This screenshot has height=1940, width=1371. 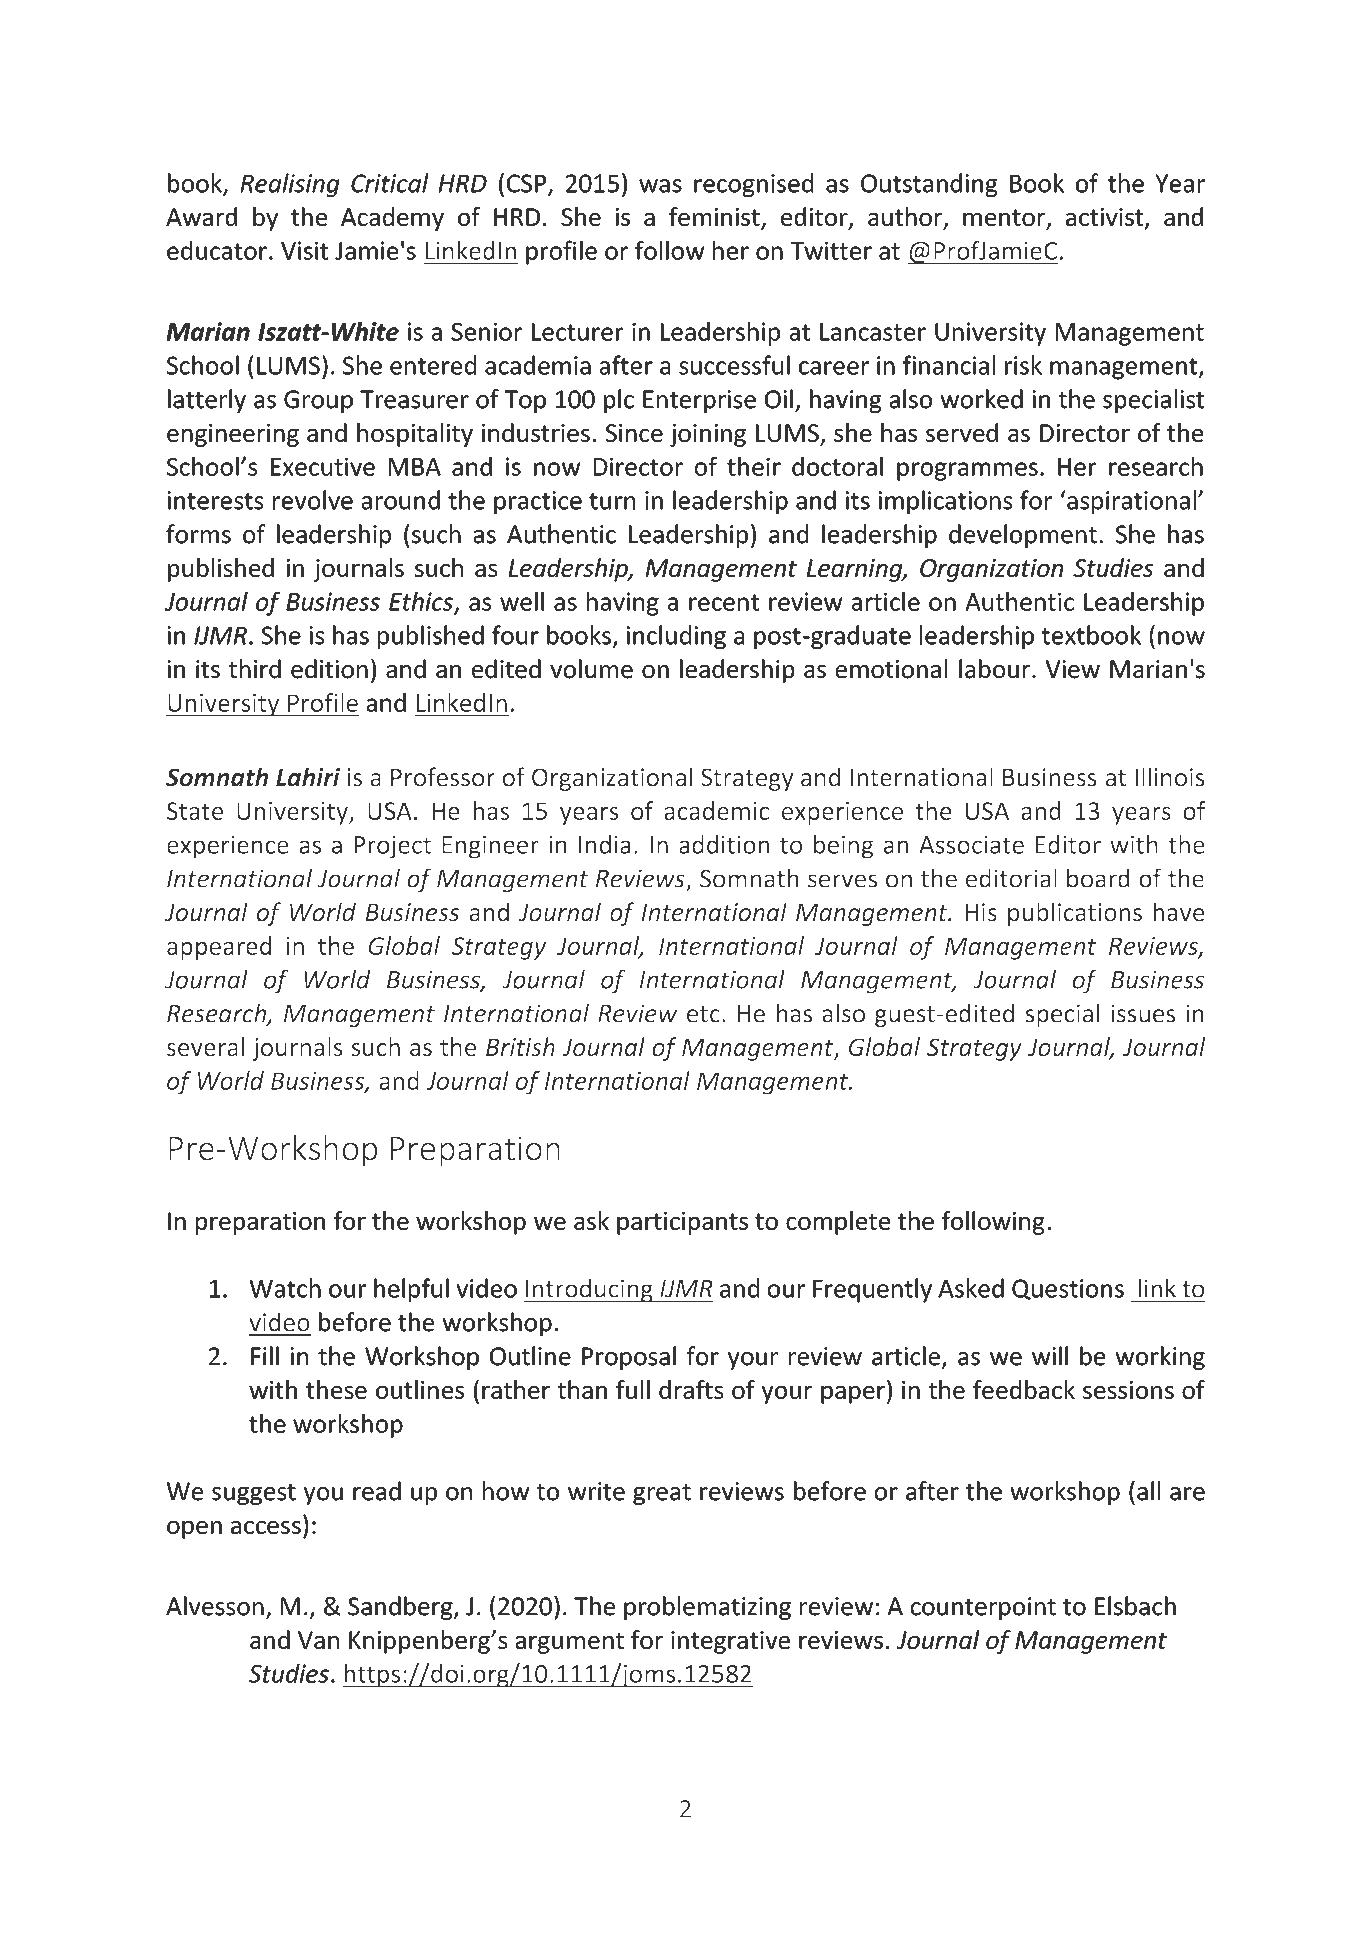 What do you see at coordinates (304, 250) in the screenshot?
I see `Visit` at bounding box center [304, 250].
